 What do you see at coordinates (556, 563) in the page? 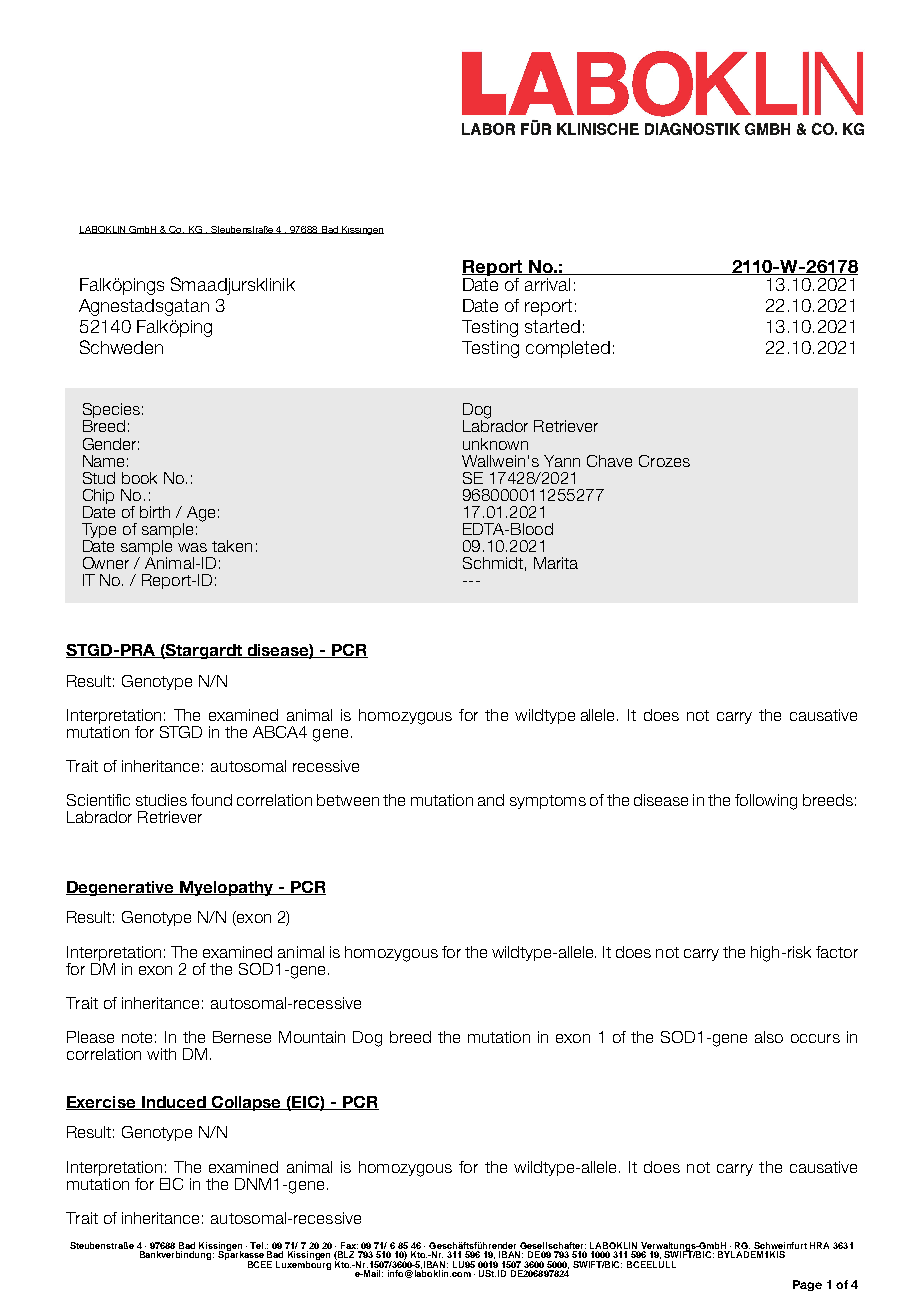
I see `Marita` at bounding box center [556, 563].
